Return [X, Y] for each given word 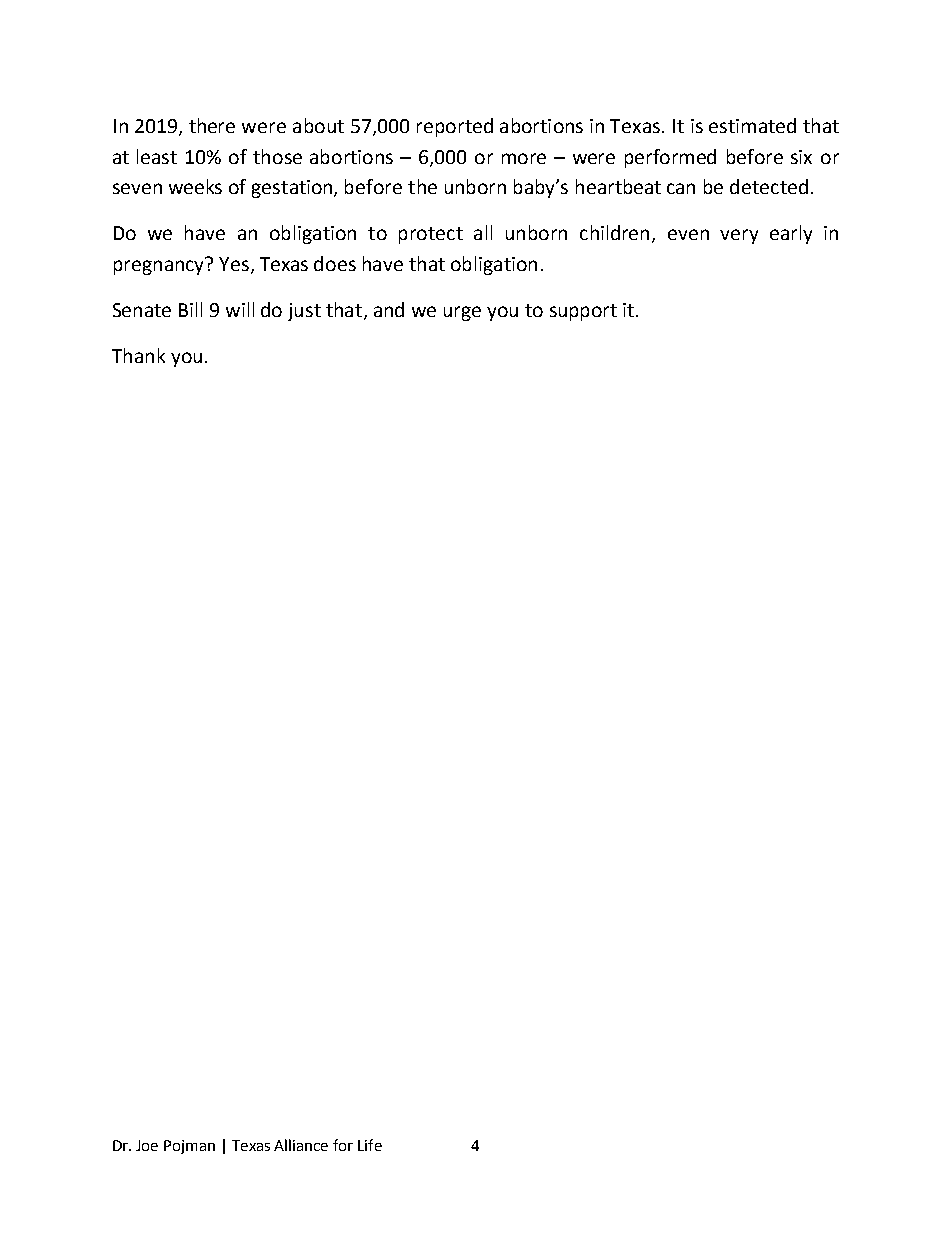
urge [462, 313]
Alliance [301, 1145]
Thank [138, 355]
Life [370, 1145]
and [389, 309]
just [304, 312]
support [583, 312]
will [240, 309]
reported [455, 127]
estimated [752, 125]
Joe [147, 1145]
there [212, 125]
